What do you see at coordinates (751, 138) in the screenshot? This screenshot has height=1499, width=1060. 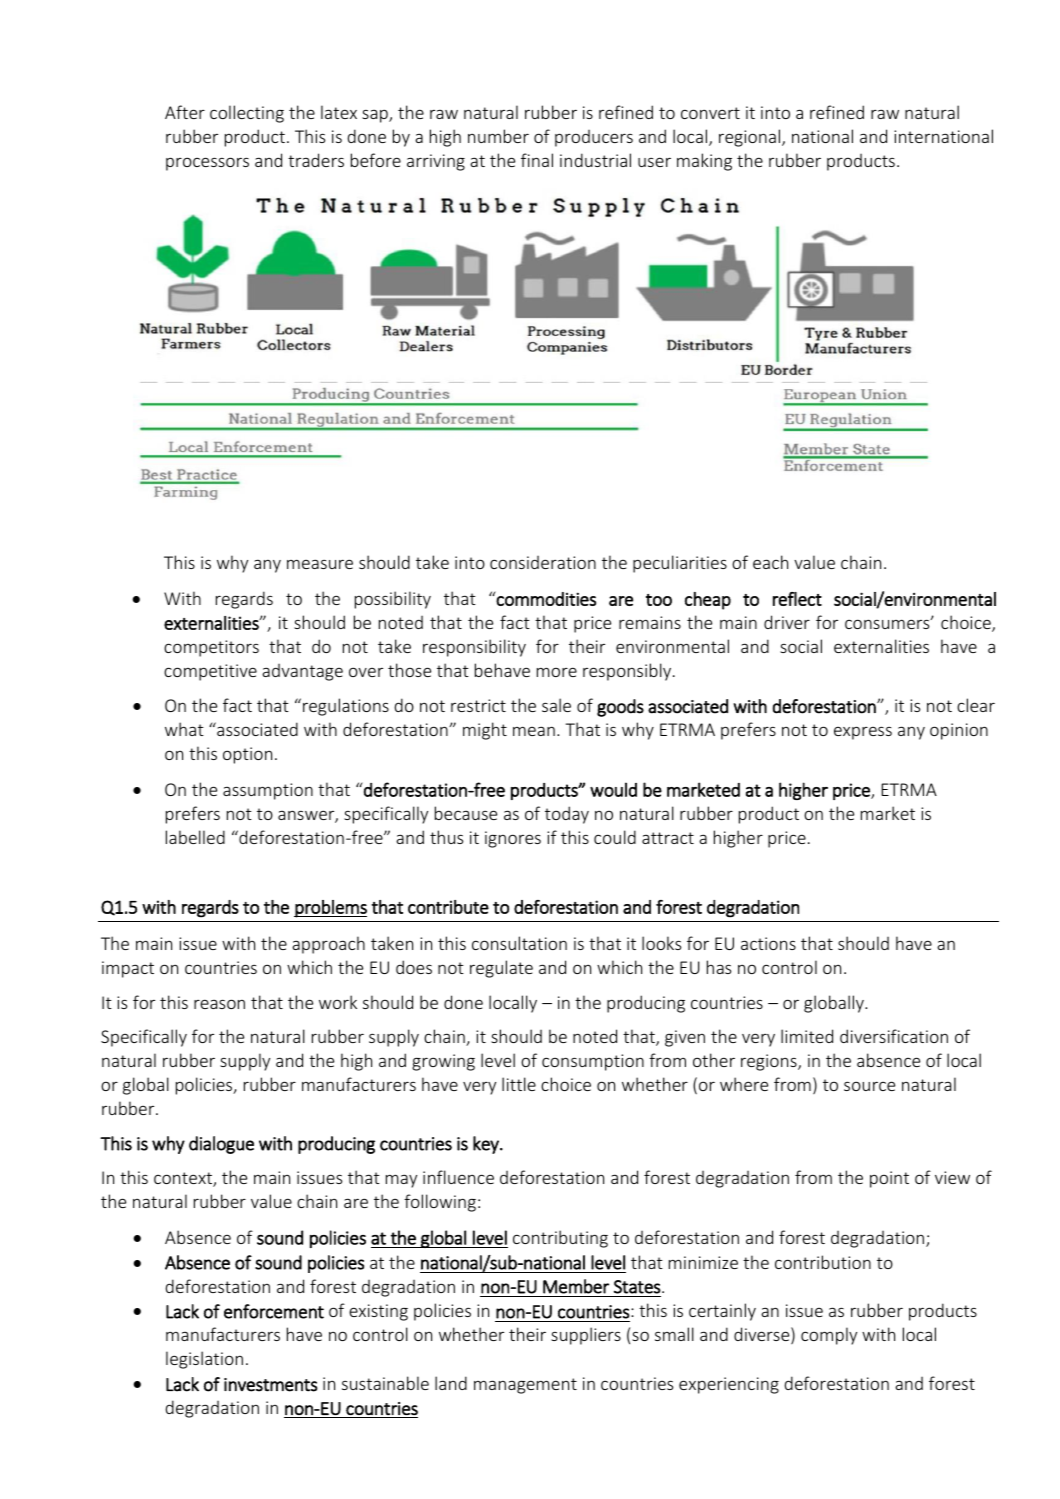 I see `regional` at bounding box center [751, 138].
